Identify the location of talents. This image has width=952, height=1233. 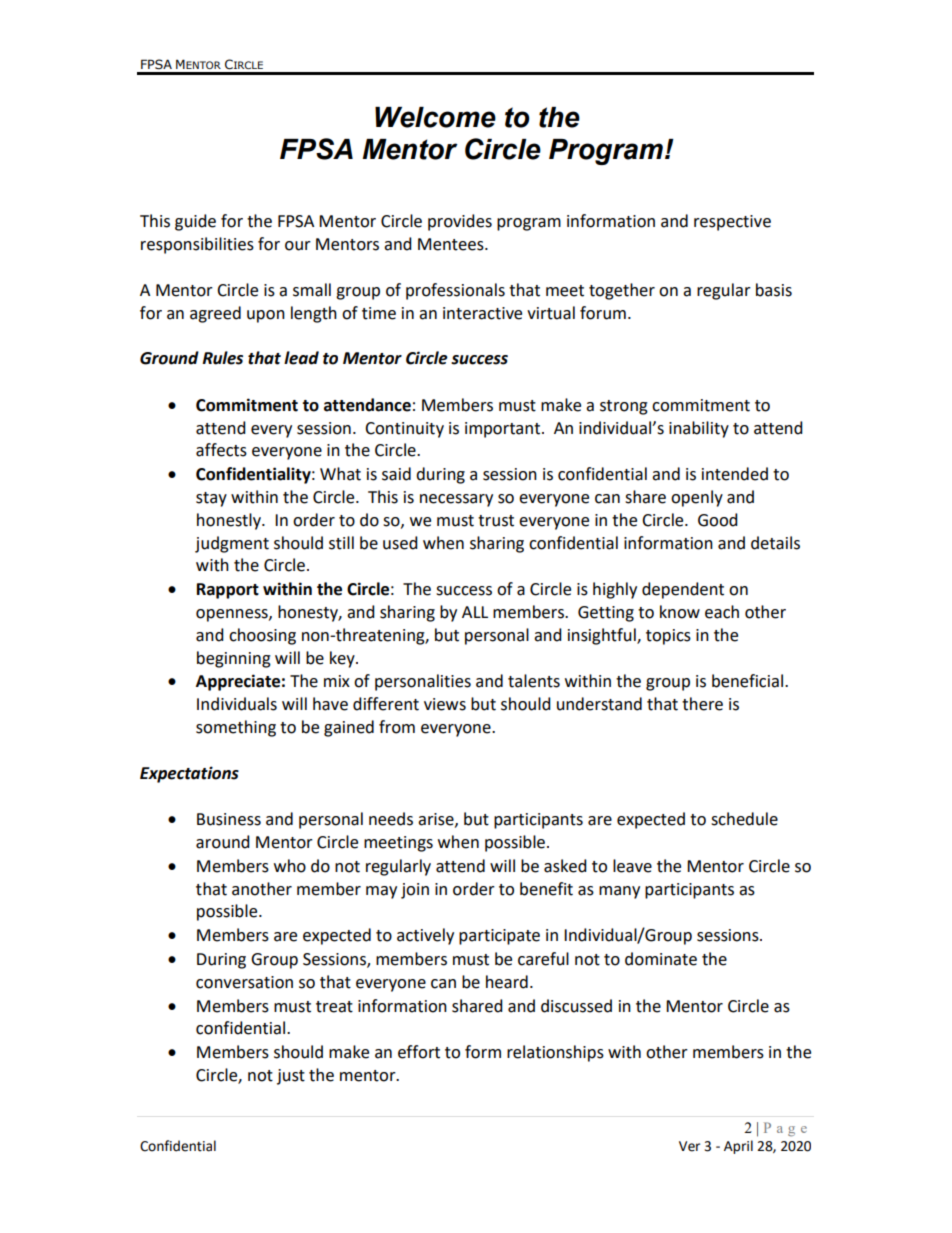
(534, 681).
